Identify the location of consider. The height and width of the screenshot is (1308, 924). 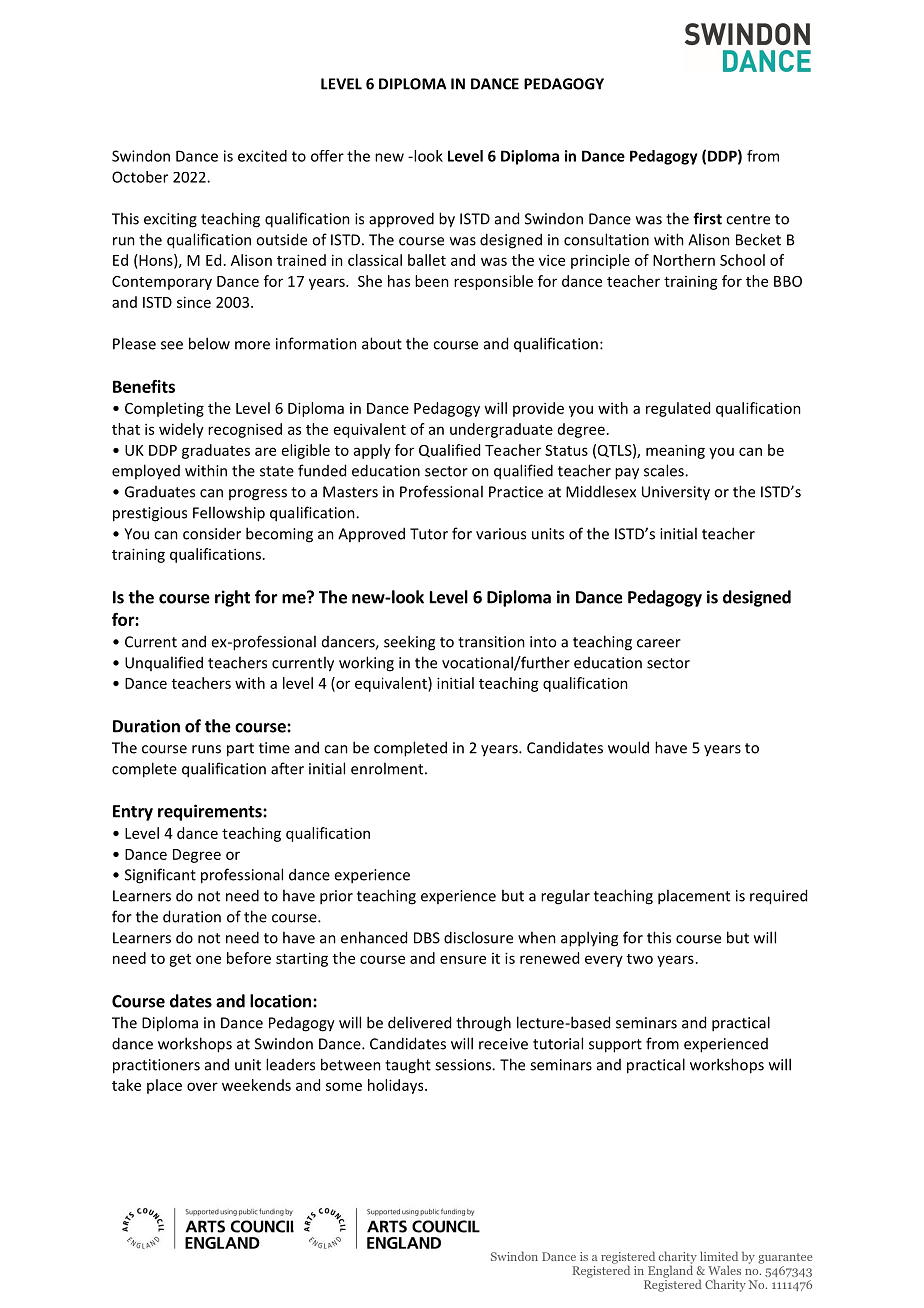
(212, 533).
